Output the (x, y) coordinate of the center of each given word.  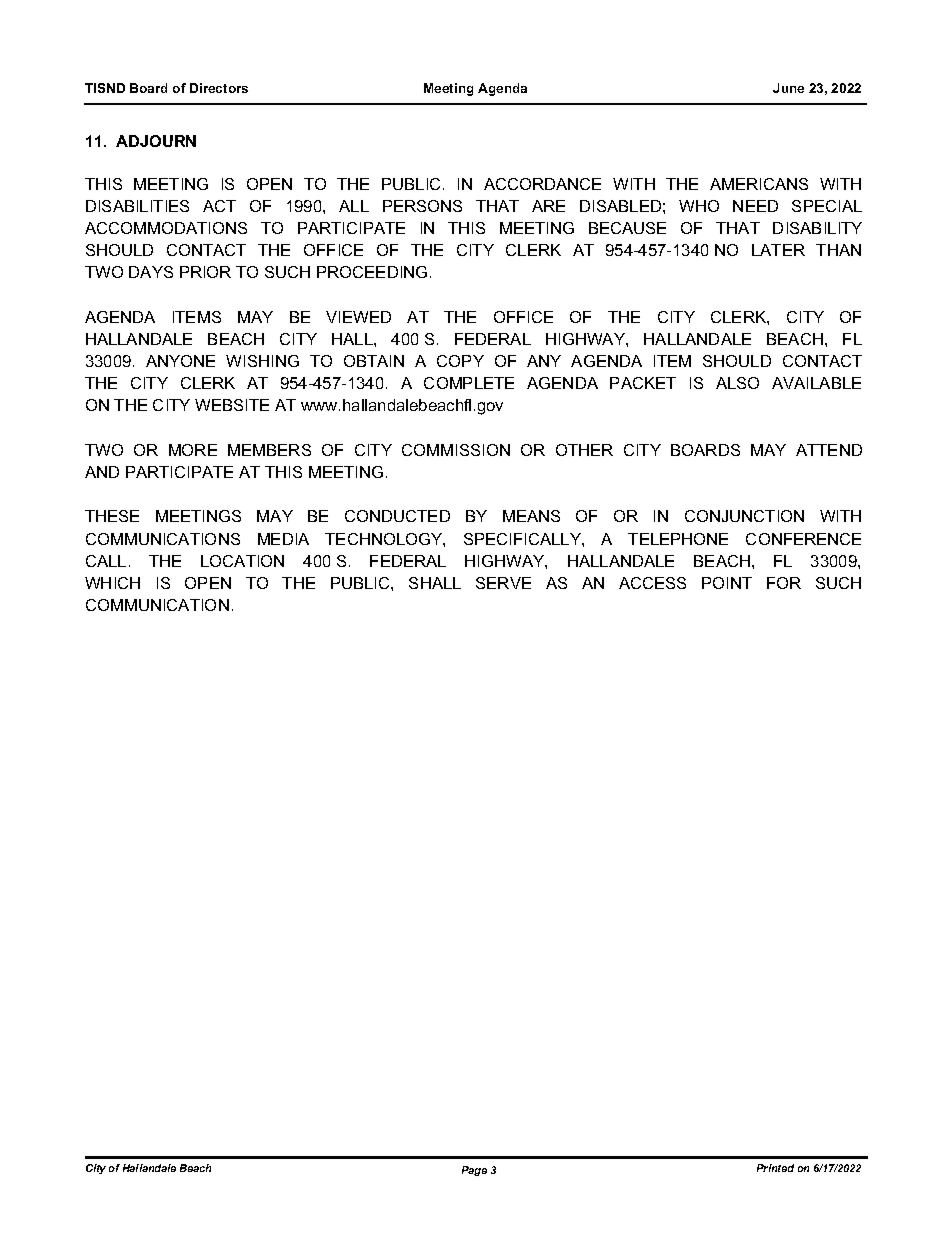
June (788, 88)
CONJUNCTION (744, 516)
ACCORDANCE (542, 184)
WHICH (112, 583)
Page (474, 1171)
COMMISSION (456, 450)
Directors (219, 88)
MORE (193, 450)
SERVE (503, 583)
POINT (727, 583)
